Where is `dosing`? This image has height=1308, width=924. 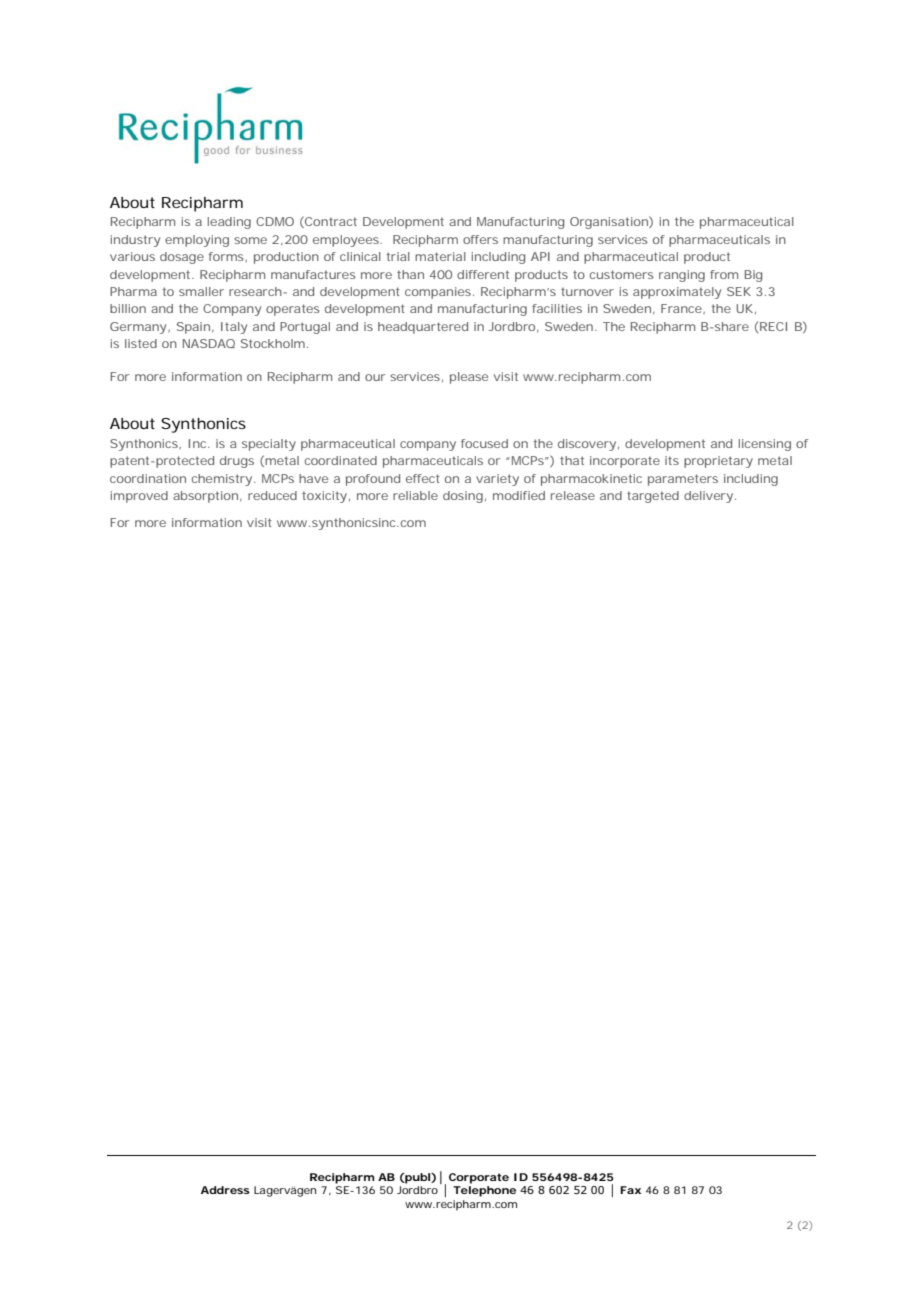
dosing is located at coordinates (463, 497).
